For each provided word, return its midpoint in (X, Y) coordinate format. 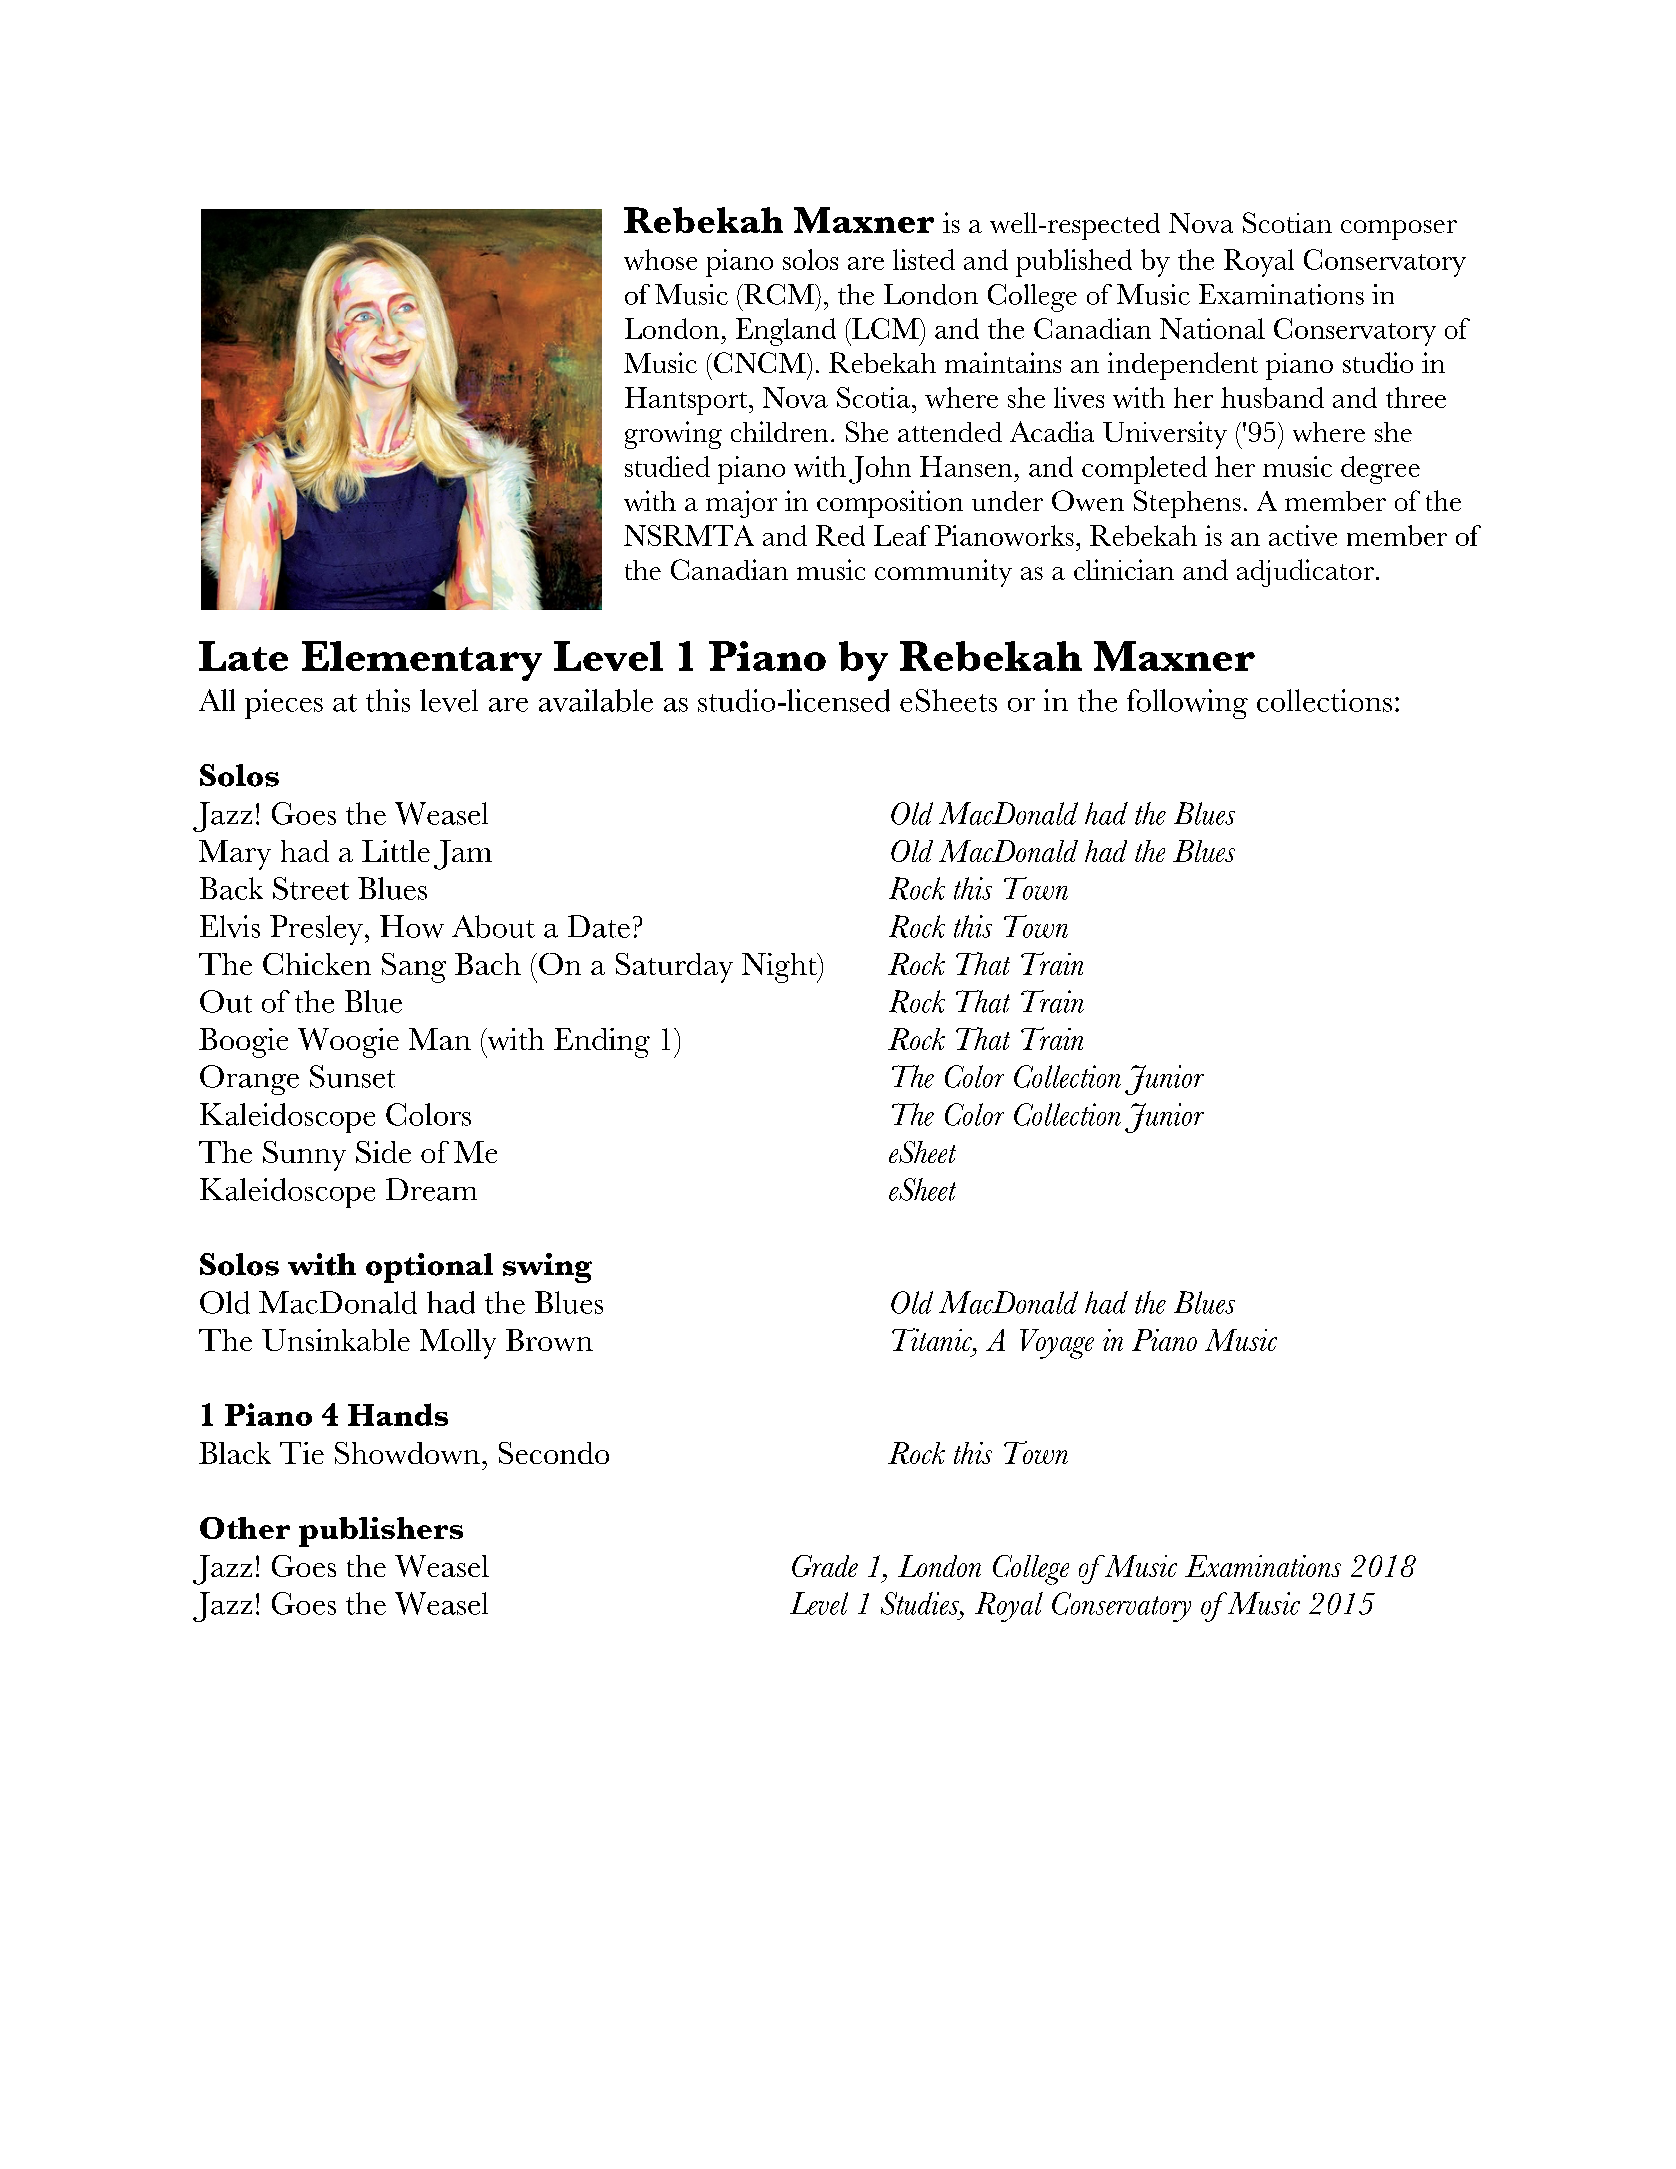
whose (660, 259)
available (596, 700)
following (1187, 704)
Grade (825, 1566)
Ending (602, 1043)
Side (383, 1152)
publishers (381, 1532)
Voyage (1057, 1344)
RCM (779, 294)
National (1212, 328)
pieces (284, 704)
